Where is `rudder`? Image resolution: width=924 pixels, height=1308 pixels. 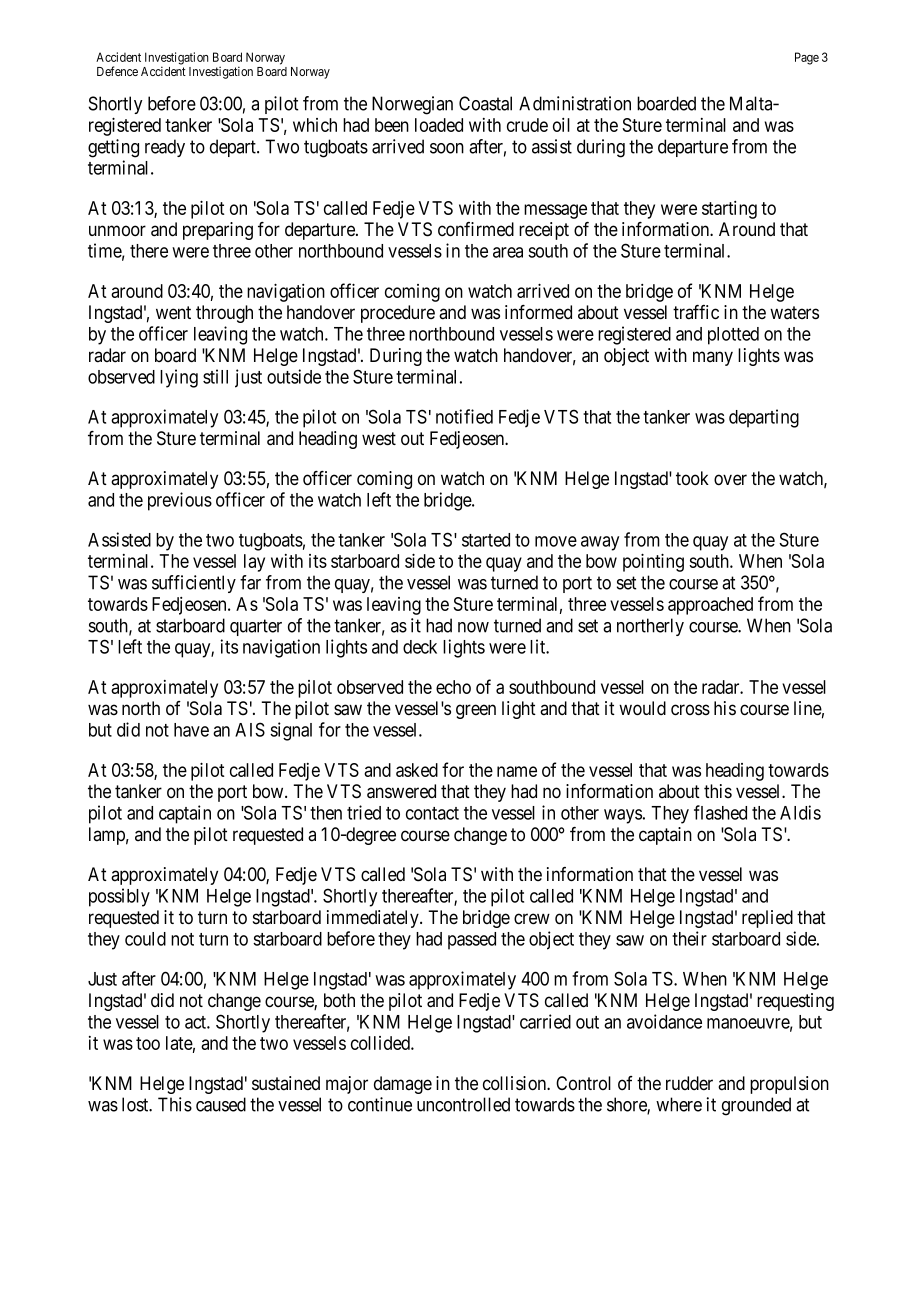 rudder is located at coordinates (689, 1083).
